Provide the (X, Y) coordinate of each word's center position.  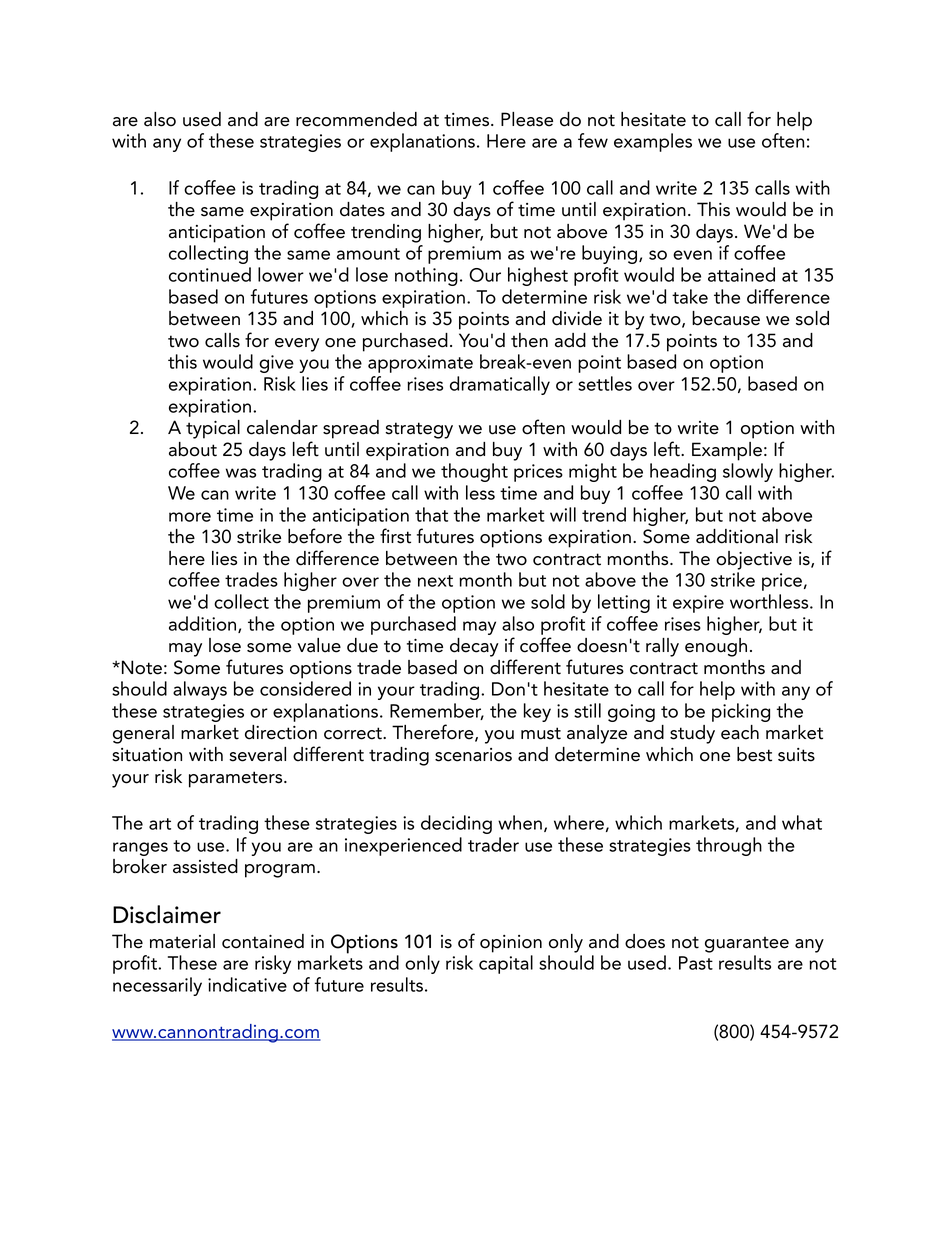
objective (754, 560)
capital (506, 964)
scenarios (473, 755)
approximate (420, 364)
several (257, 754)
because (726, 318)
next (435, 581)
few (593, 140)
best (754, 754)
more (190, 517)
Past (696, 963)
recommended (356, 119)
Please (527, 119)
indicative (247, 984)
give (276, 364)
